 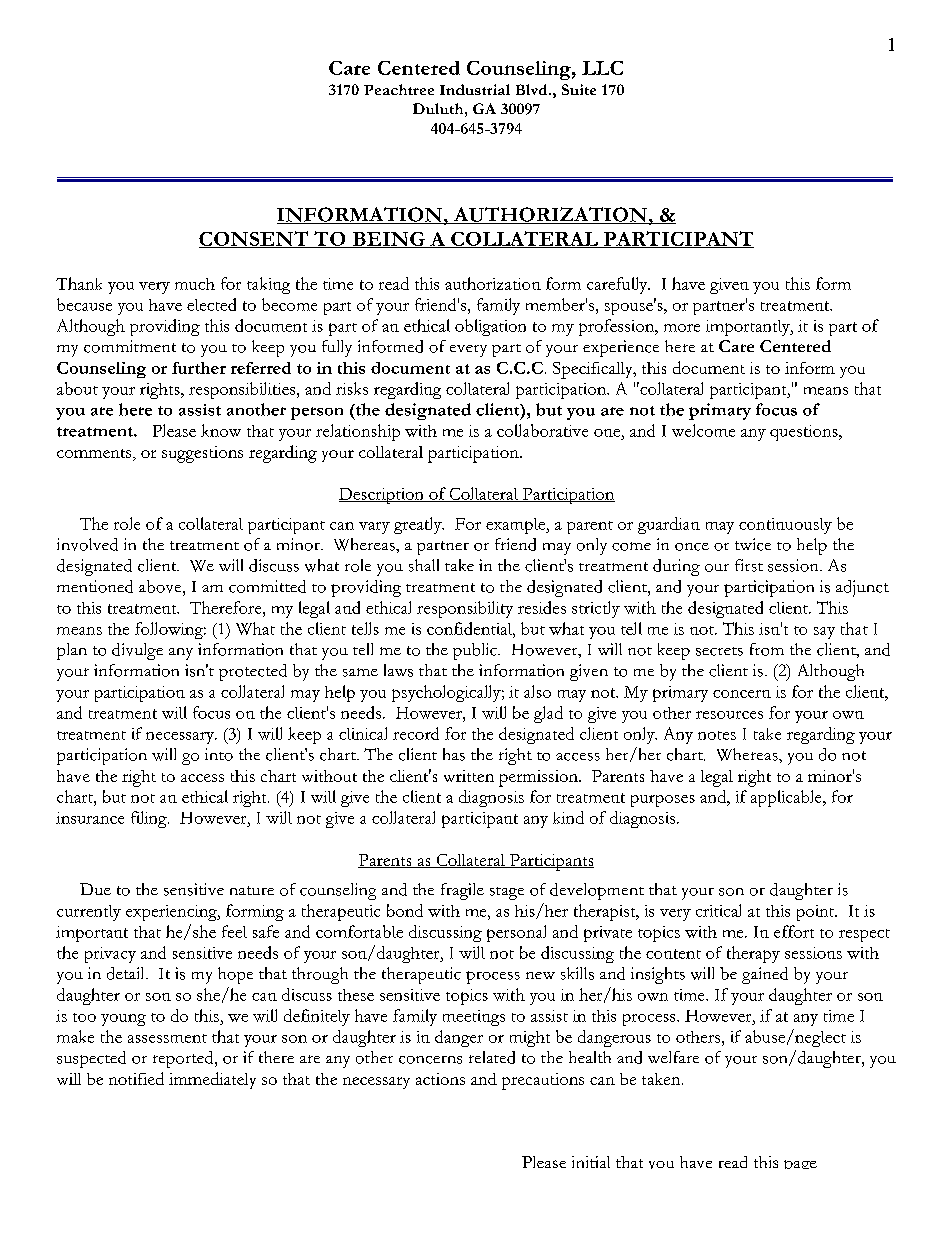 I want to click on notified, so click(x=136, y=1078).
